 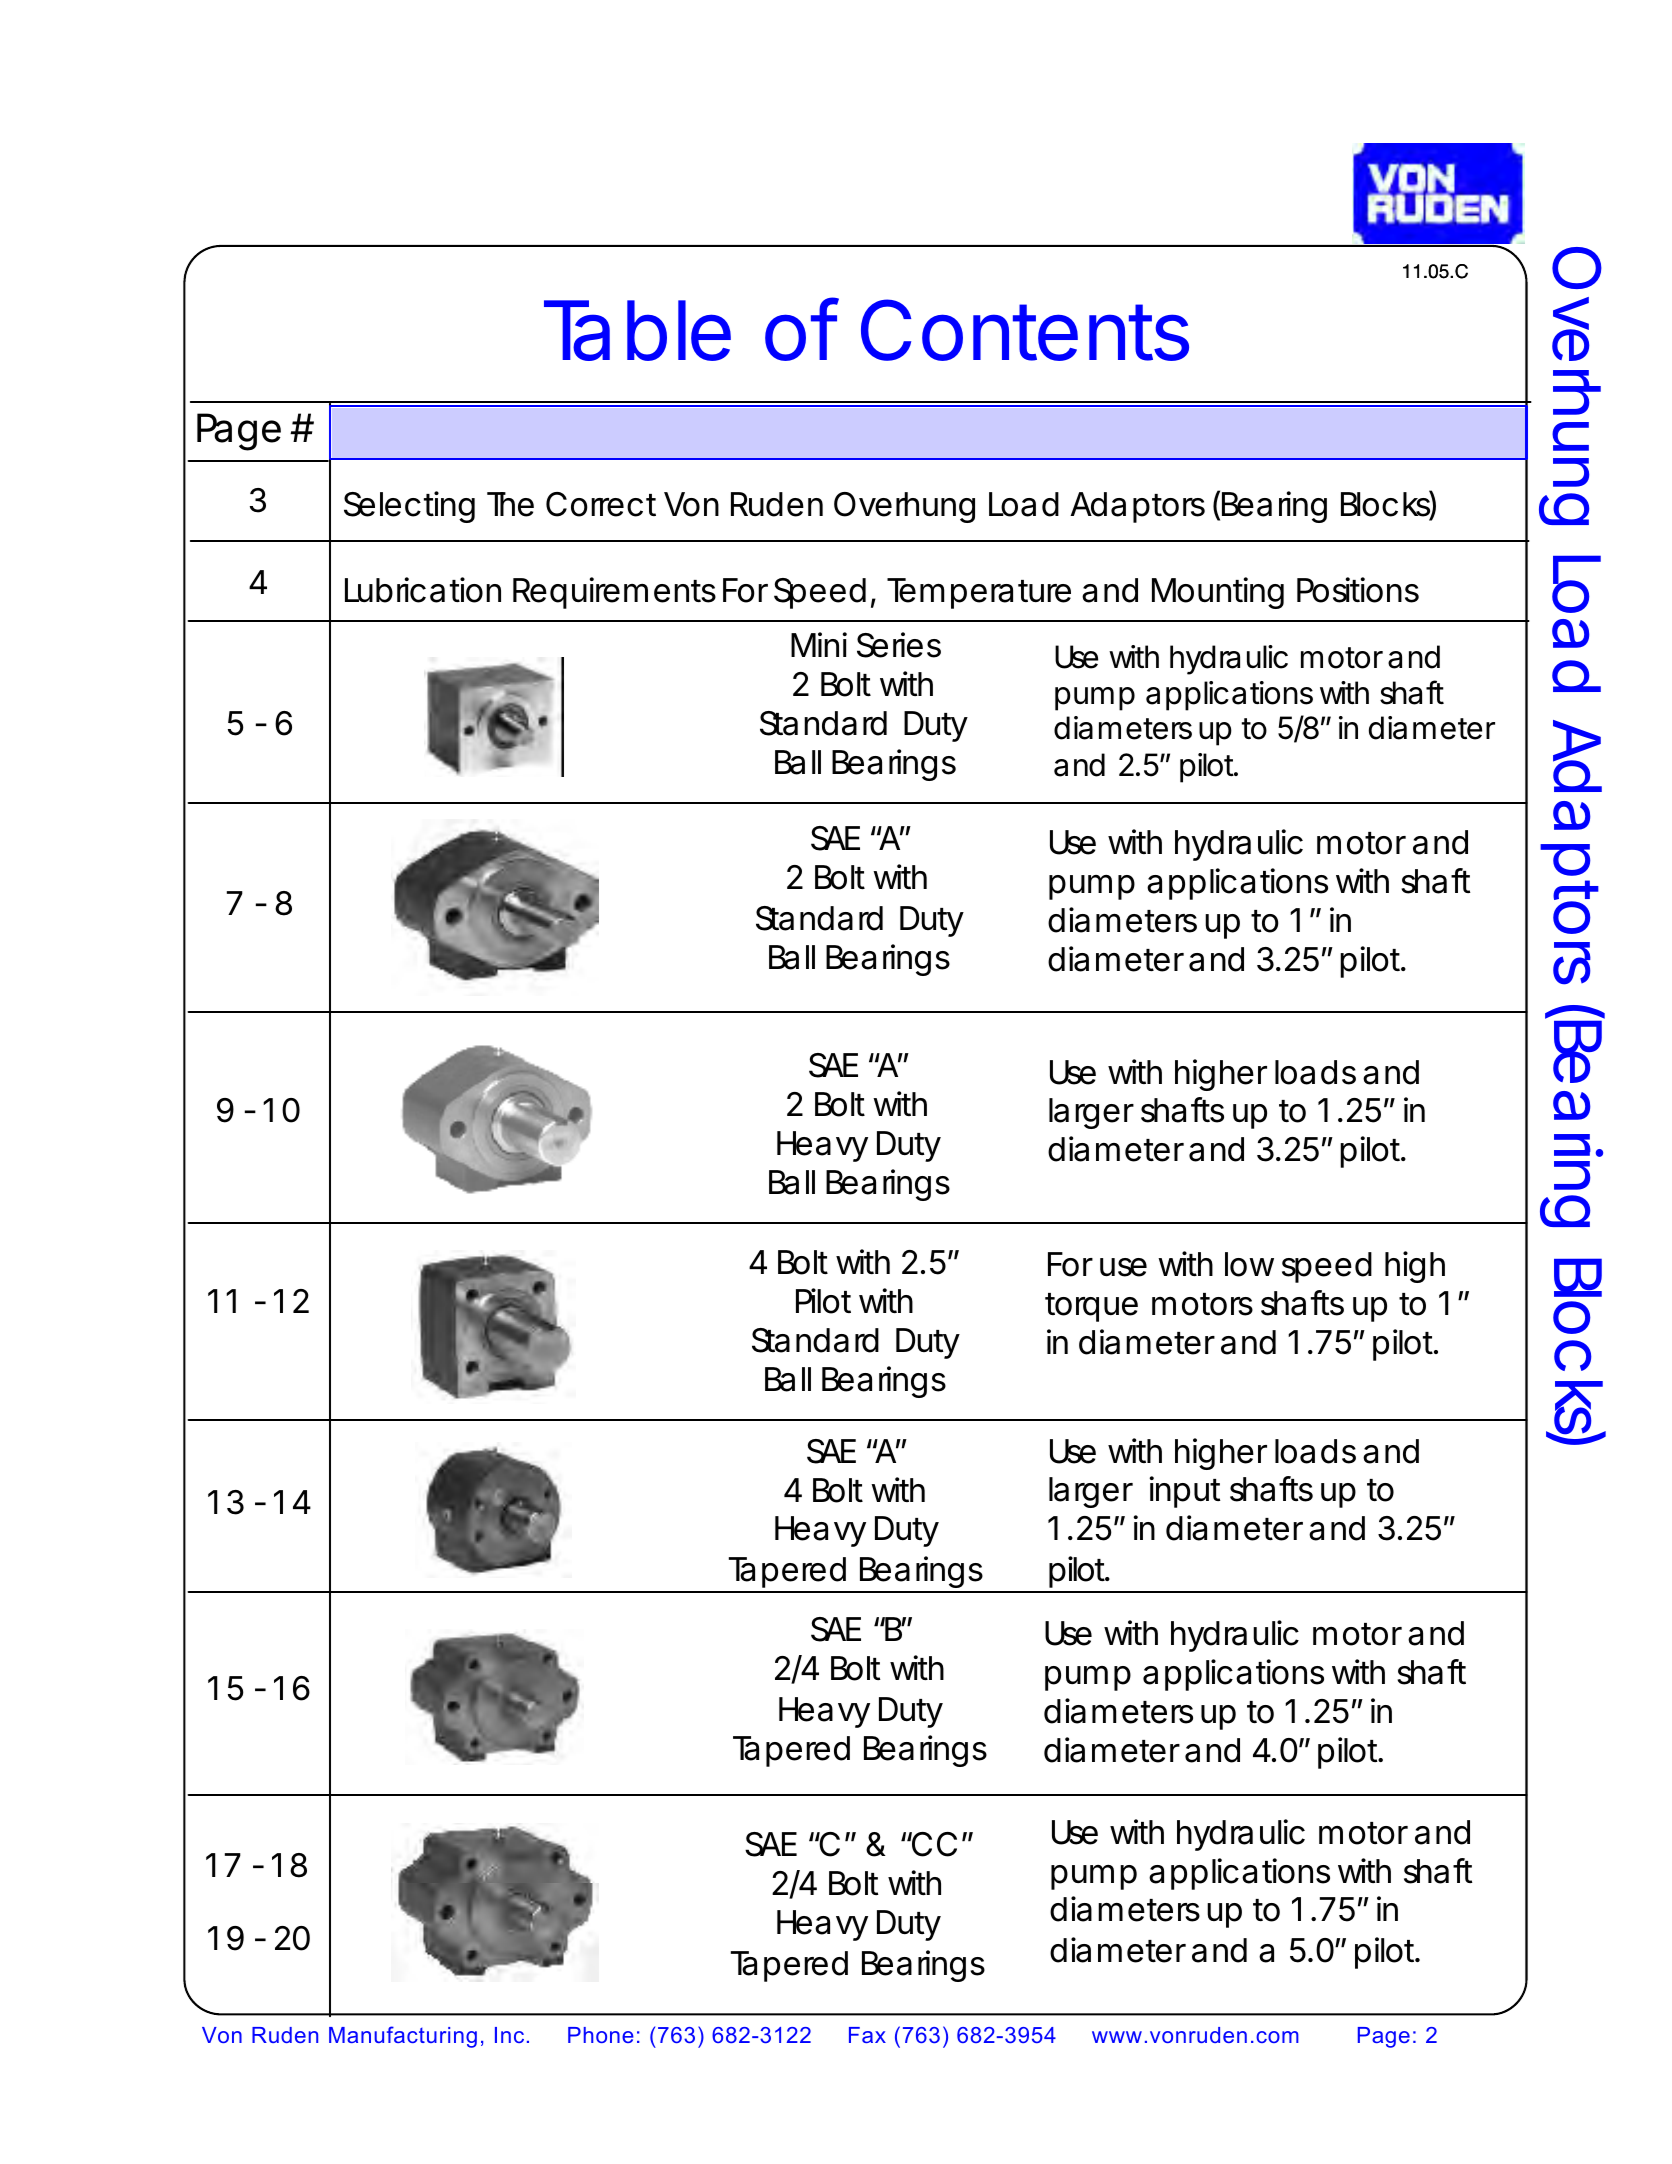 I want to click on torque, so click(x=1091, y=1307).
